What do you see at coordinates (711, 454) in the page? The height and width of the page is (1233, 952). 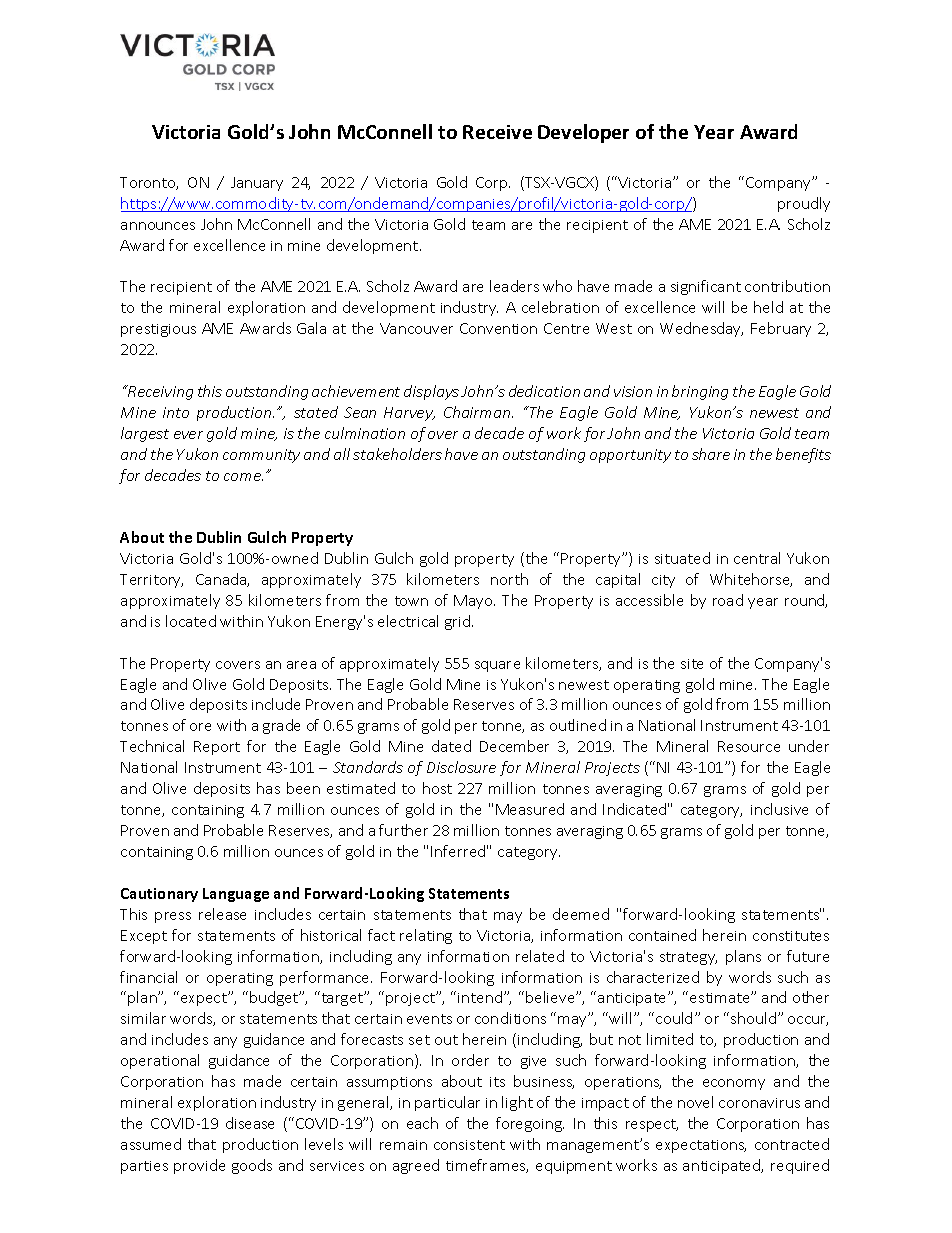 I see `share` at bounding box center [711, 454].
